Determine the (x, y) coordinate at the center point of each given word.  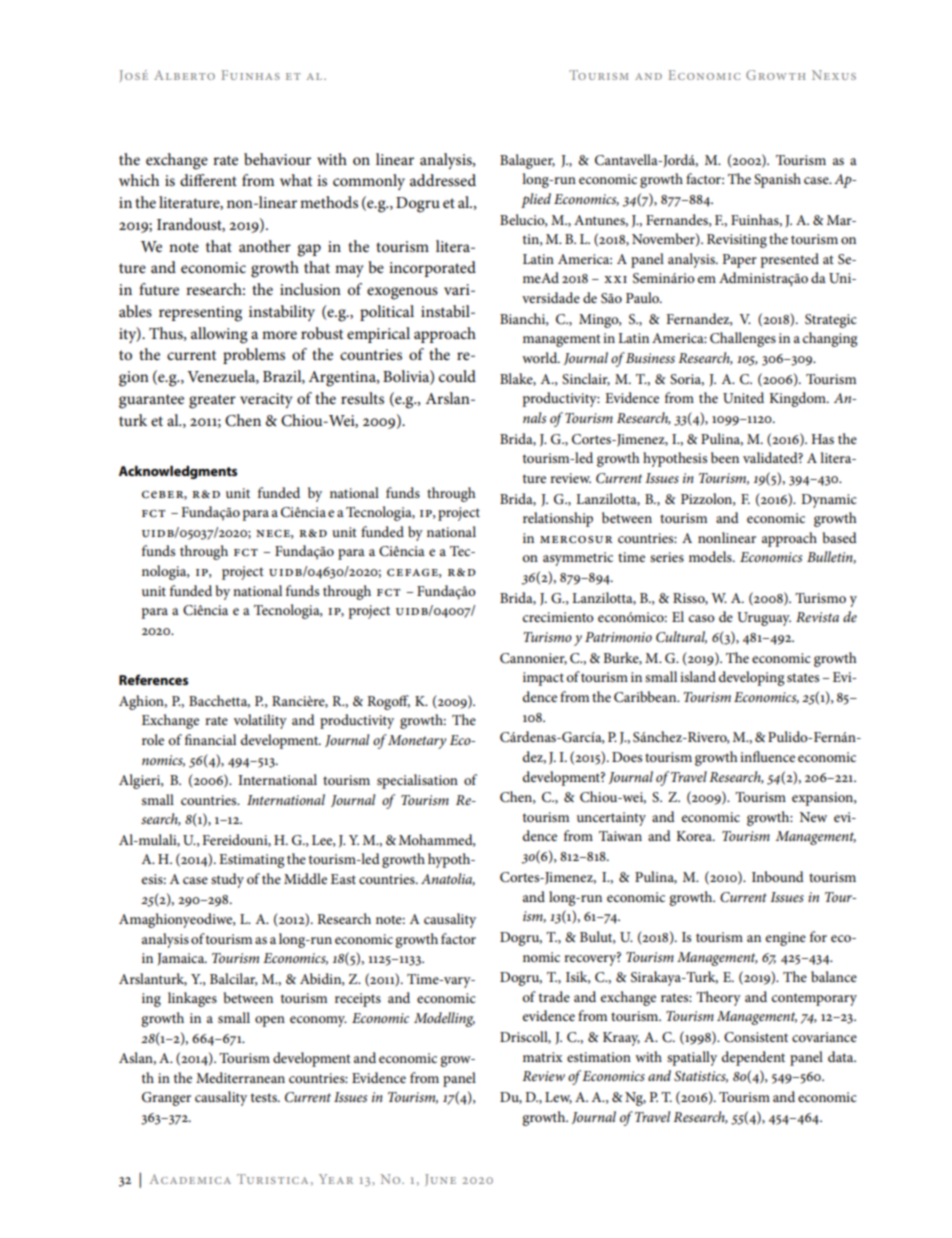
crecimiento (558, 617)
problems (254, 356)
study (227, 880)
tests (265, 1097)
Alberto (184, 75)
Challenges (743, 339)
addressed (443, 180)
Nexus (834, 75)
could (457, 376)
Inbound (778, 876)
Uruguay (764, 619)
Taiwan (620, 836)
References (153, 679)
